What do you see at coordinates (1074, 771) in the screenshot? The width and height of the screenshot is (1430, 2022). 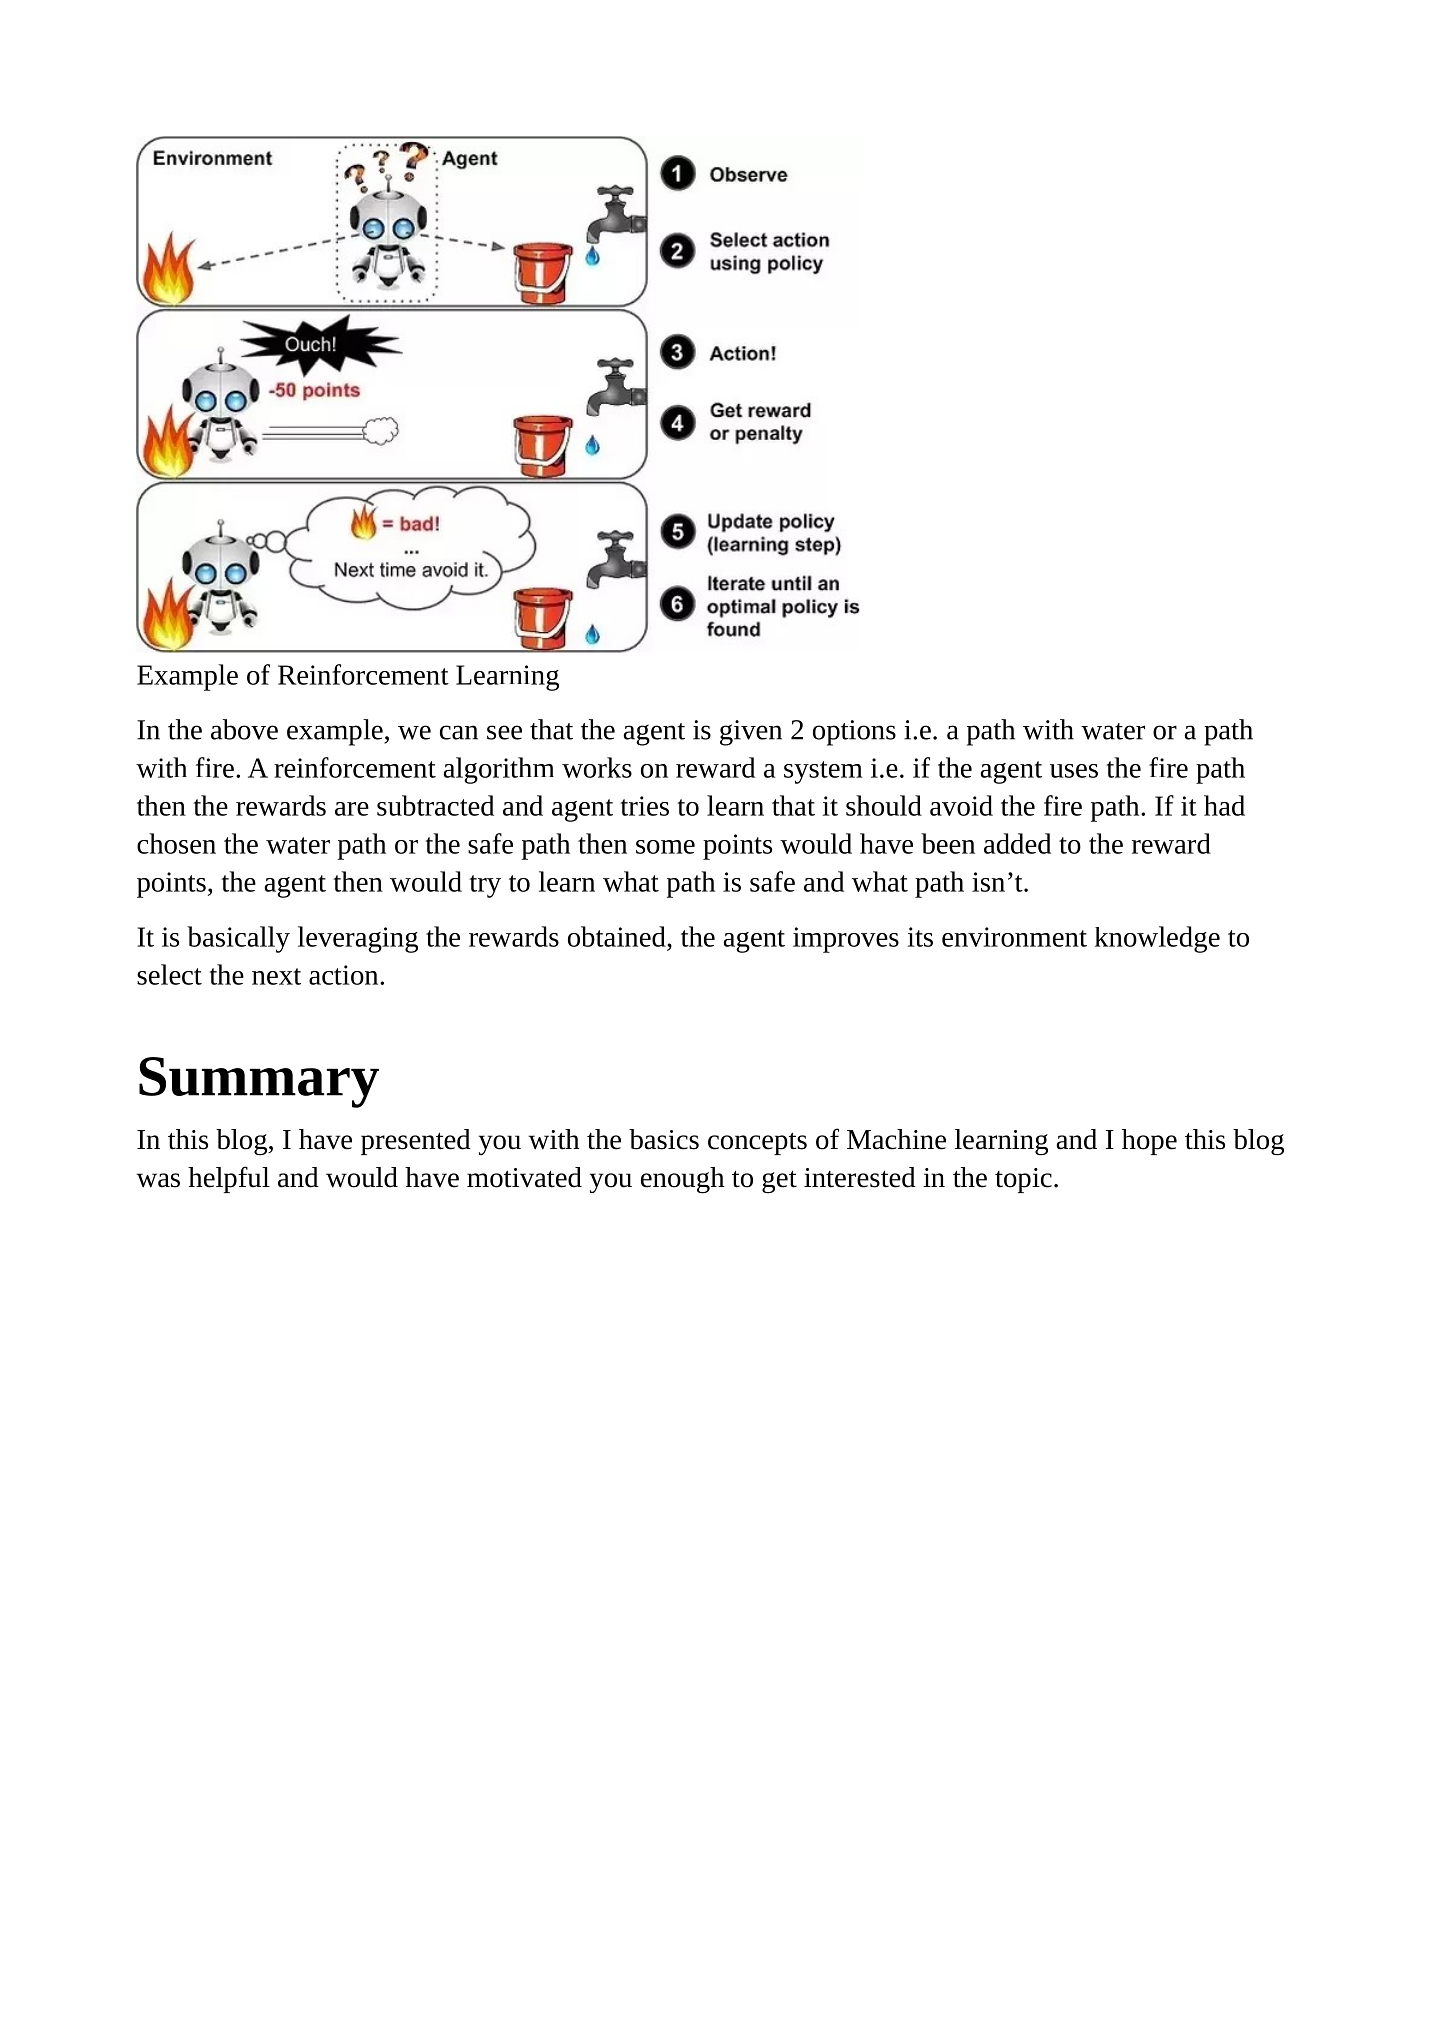 I see `uses` at bounding box center [1074, 771].
